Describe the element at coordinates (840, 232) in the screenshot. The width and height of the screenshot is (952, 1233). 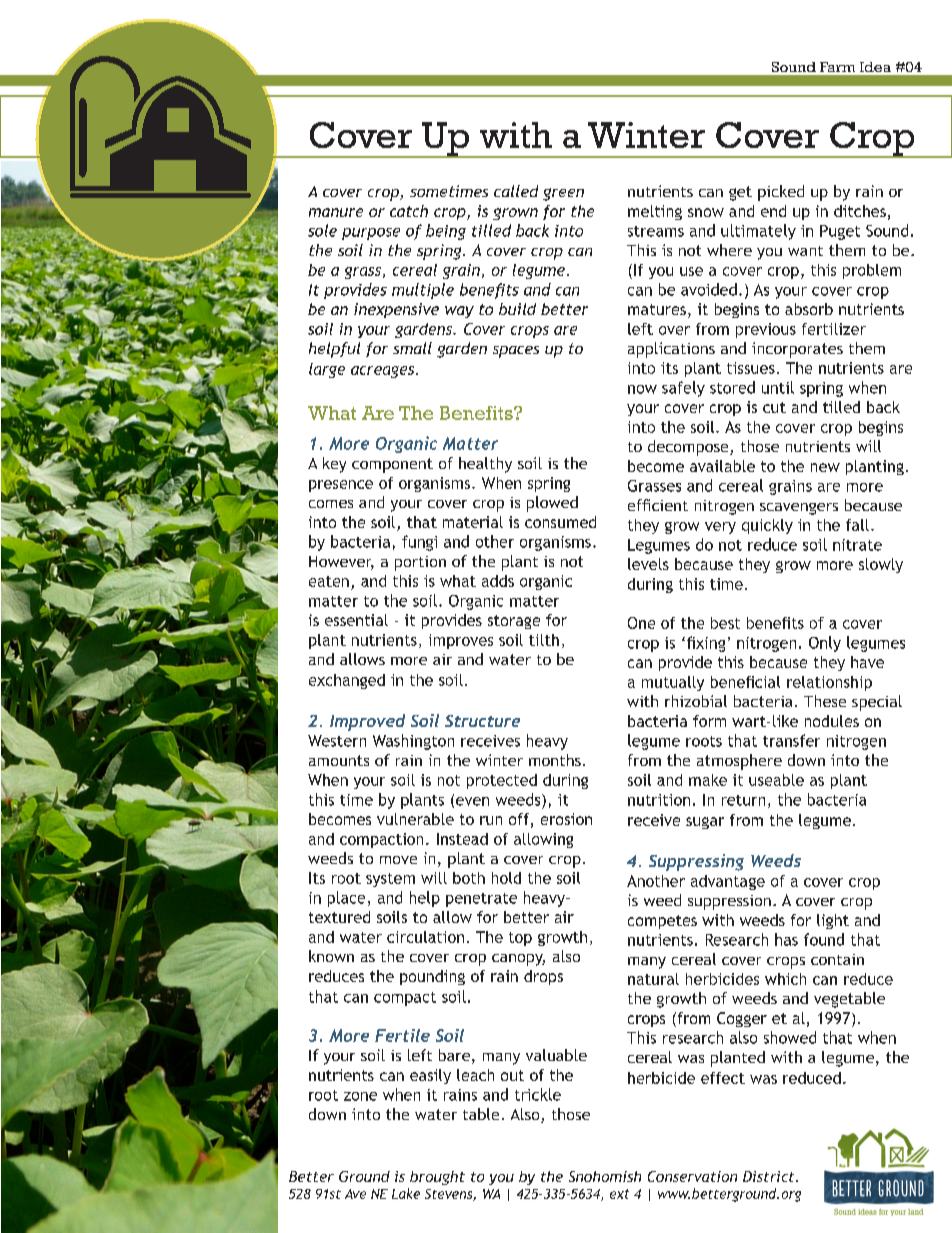
I see `Puget` at that location.
